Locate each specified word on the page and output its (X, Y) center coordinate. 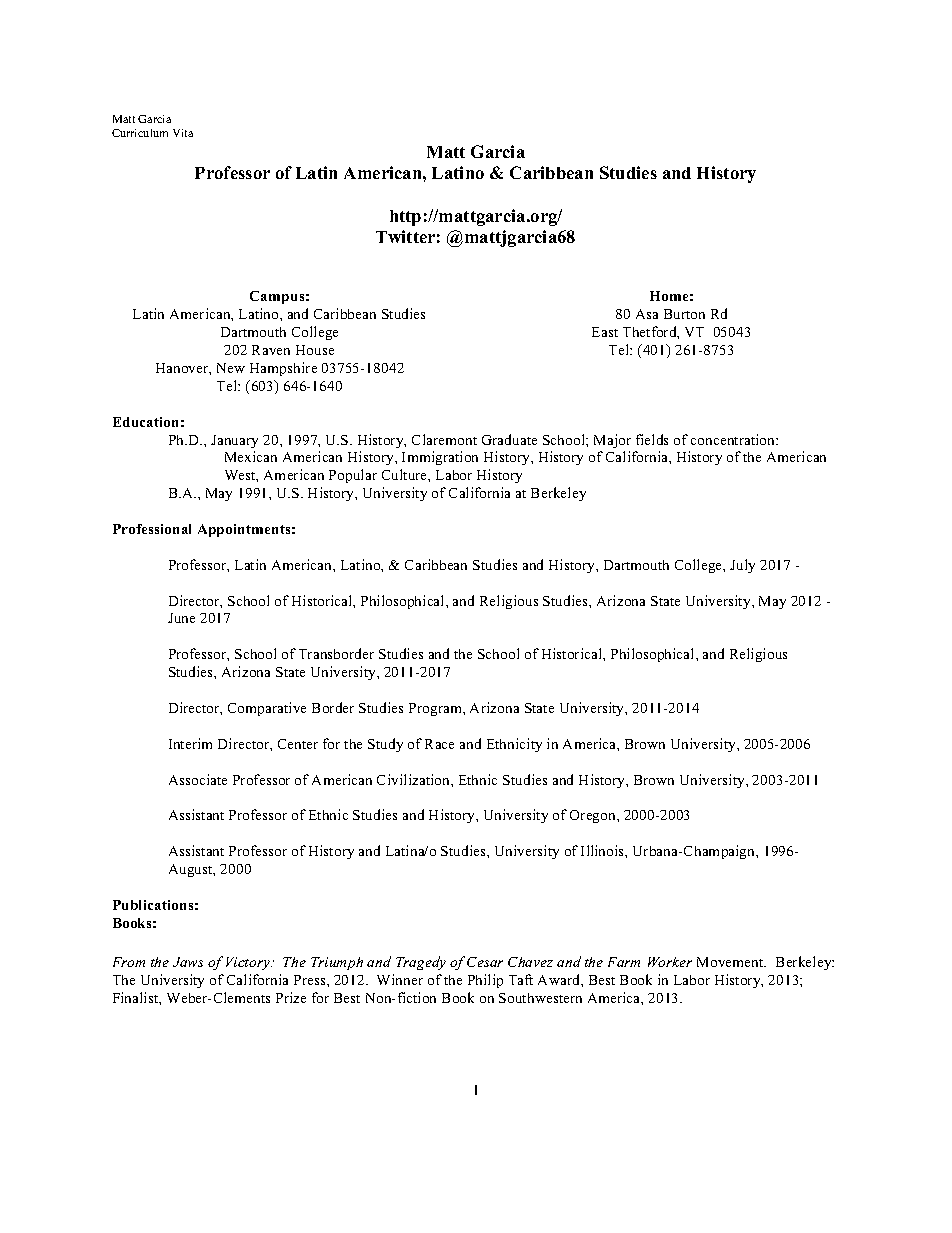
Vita (183, 133)
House (315, 350)
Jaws (188, 962)
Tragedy (421, 963)
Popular (353, 476)
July (742, 566)
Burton (684, 314)
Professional (152, 529)
